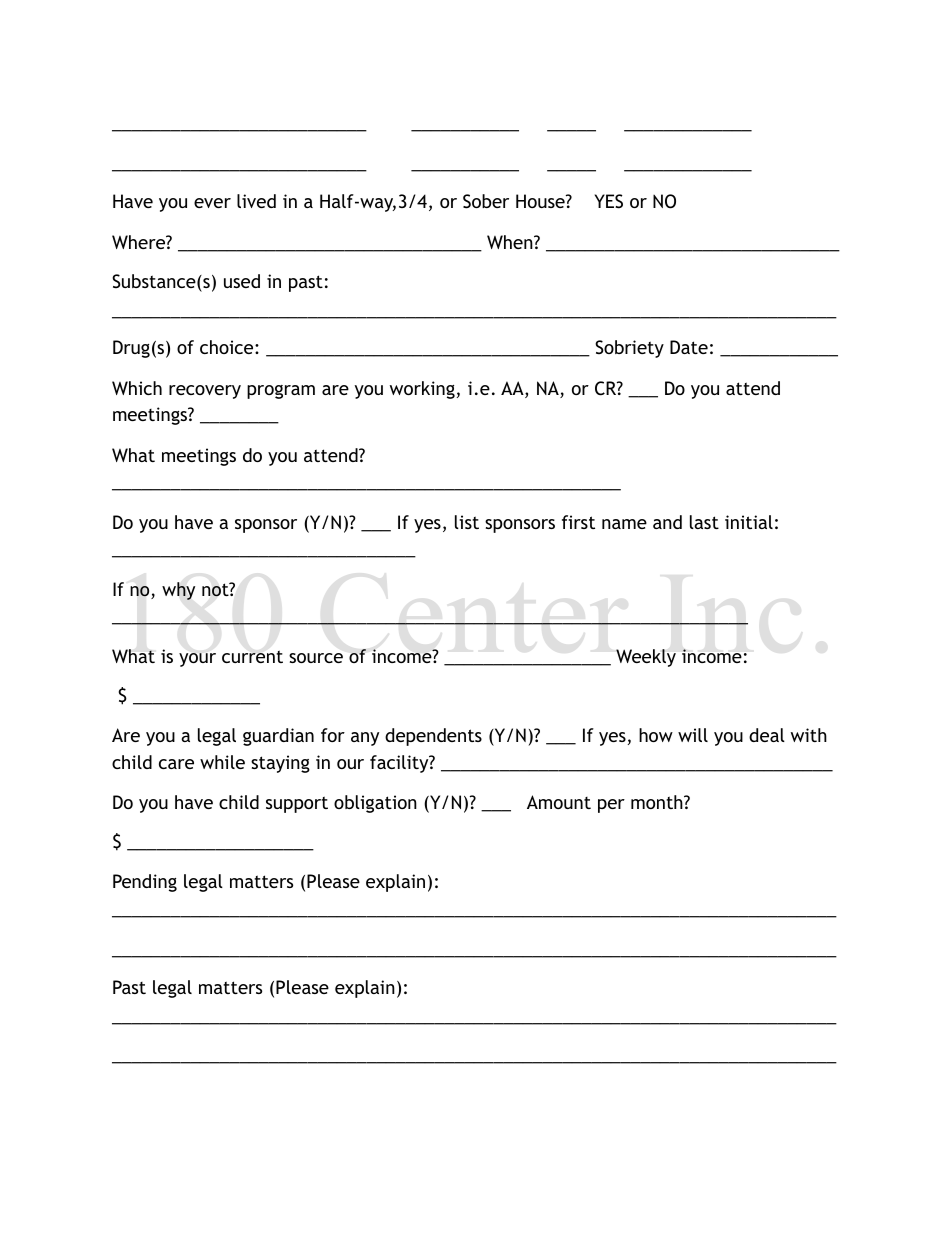 This document has height=1233, width=952. What do you see at coordinates (646, 658) in the document?
I see `Weekly` at bounding box center [646, 658].
